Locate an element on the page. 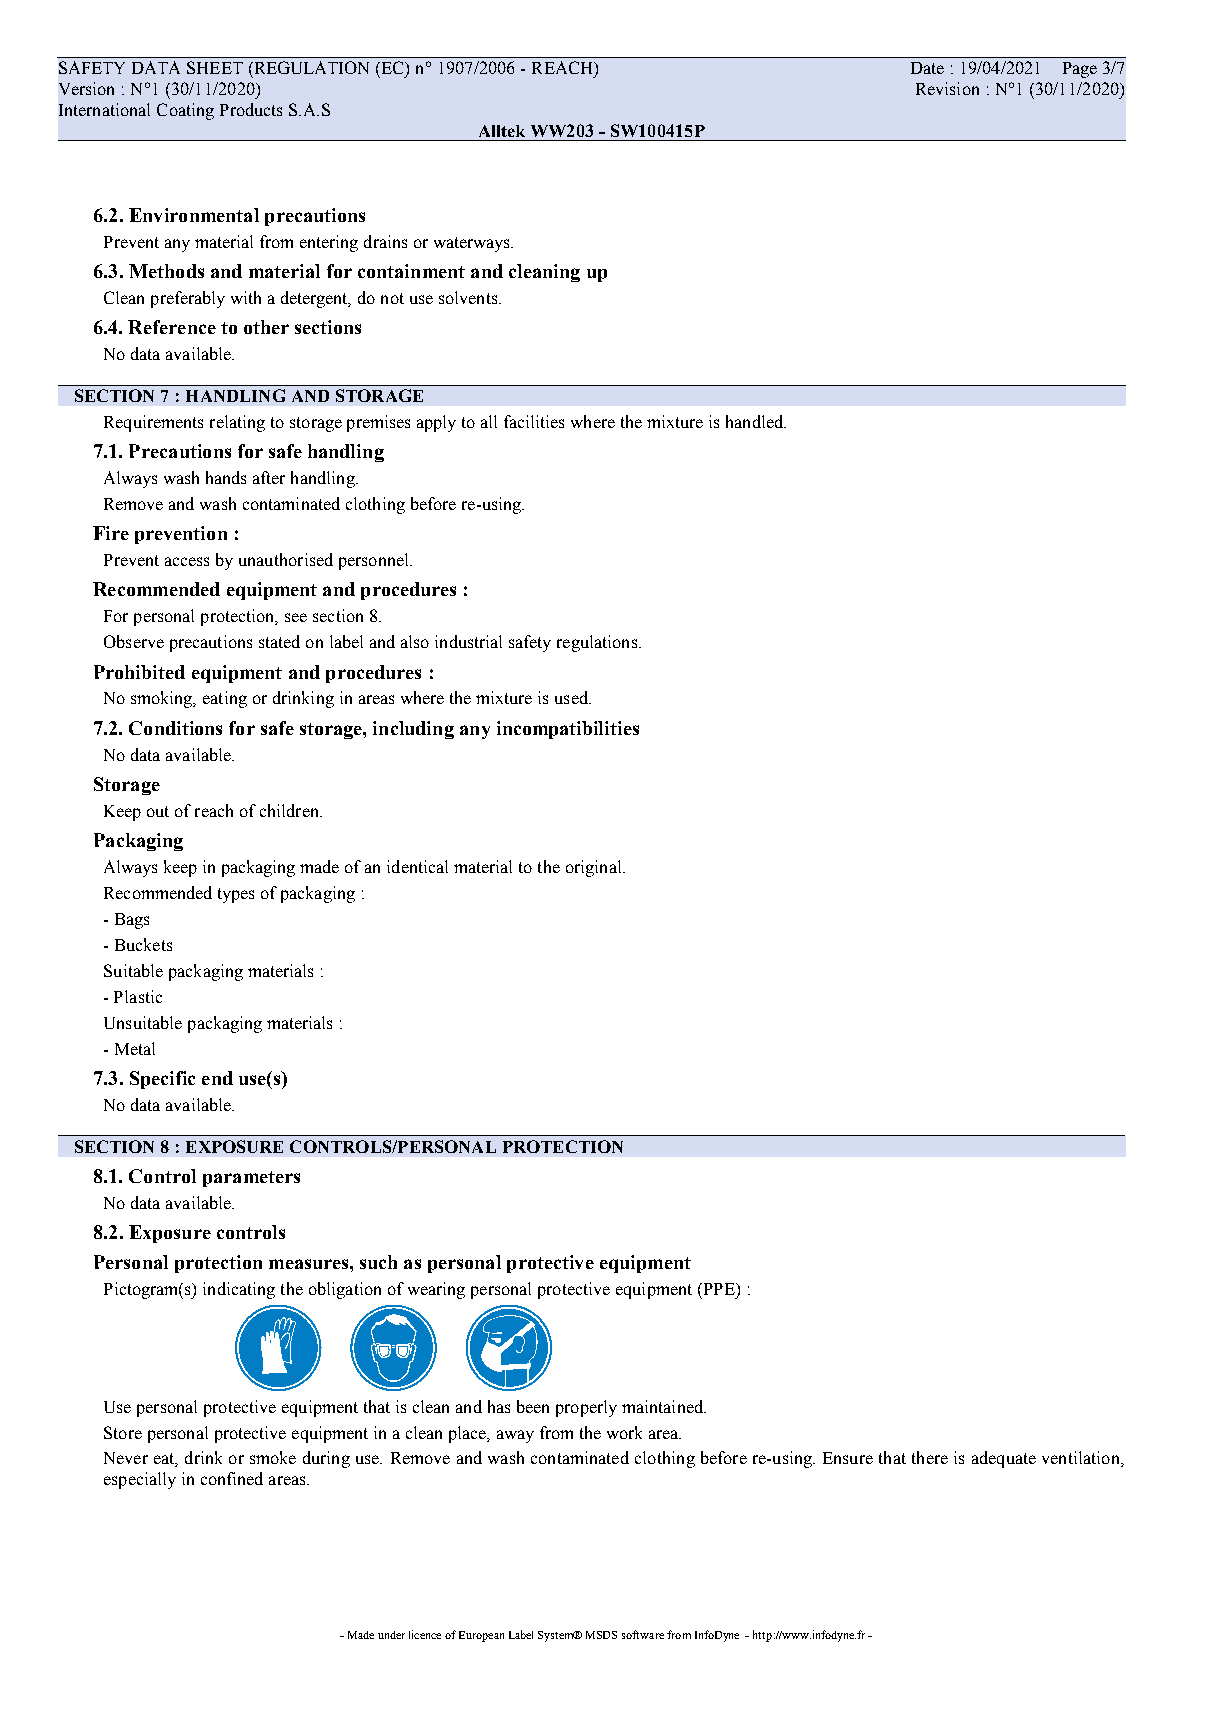 Image resolution: width=1212 pixels, height=1715 pixels. original is located at coordinates (595, 868).
